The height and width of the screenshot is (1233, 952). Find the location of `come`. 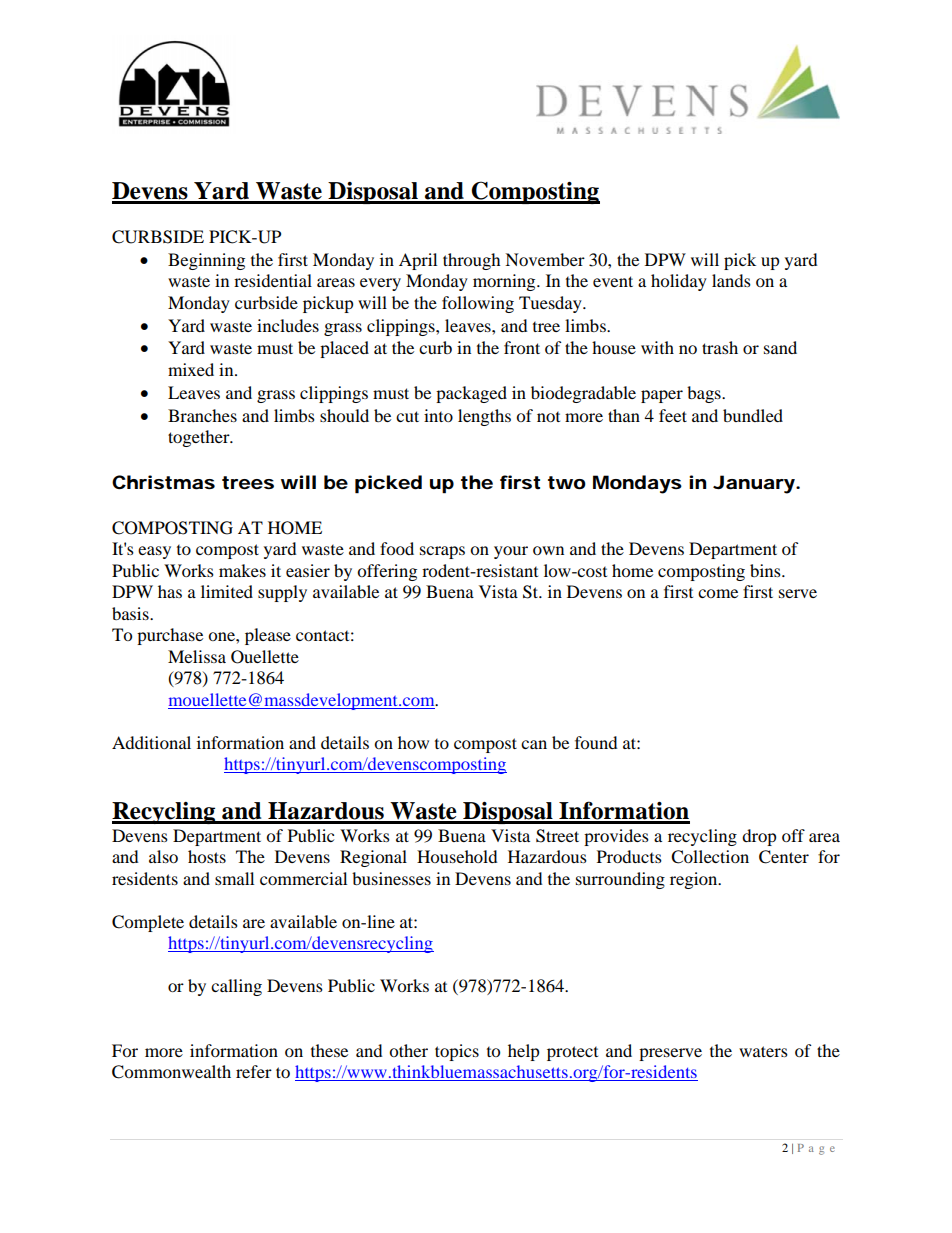

come is located at coordinates (718, 593).
